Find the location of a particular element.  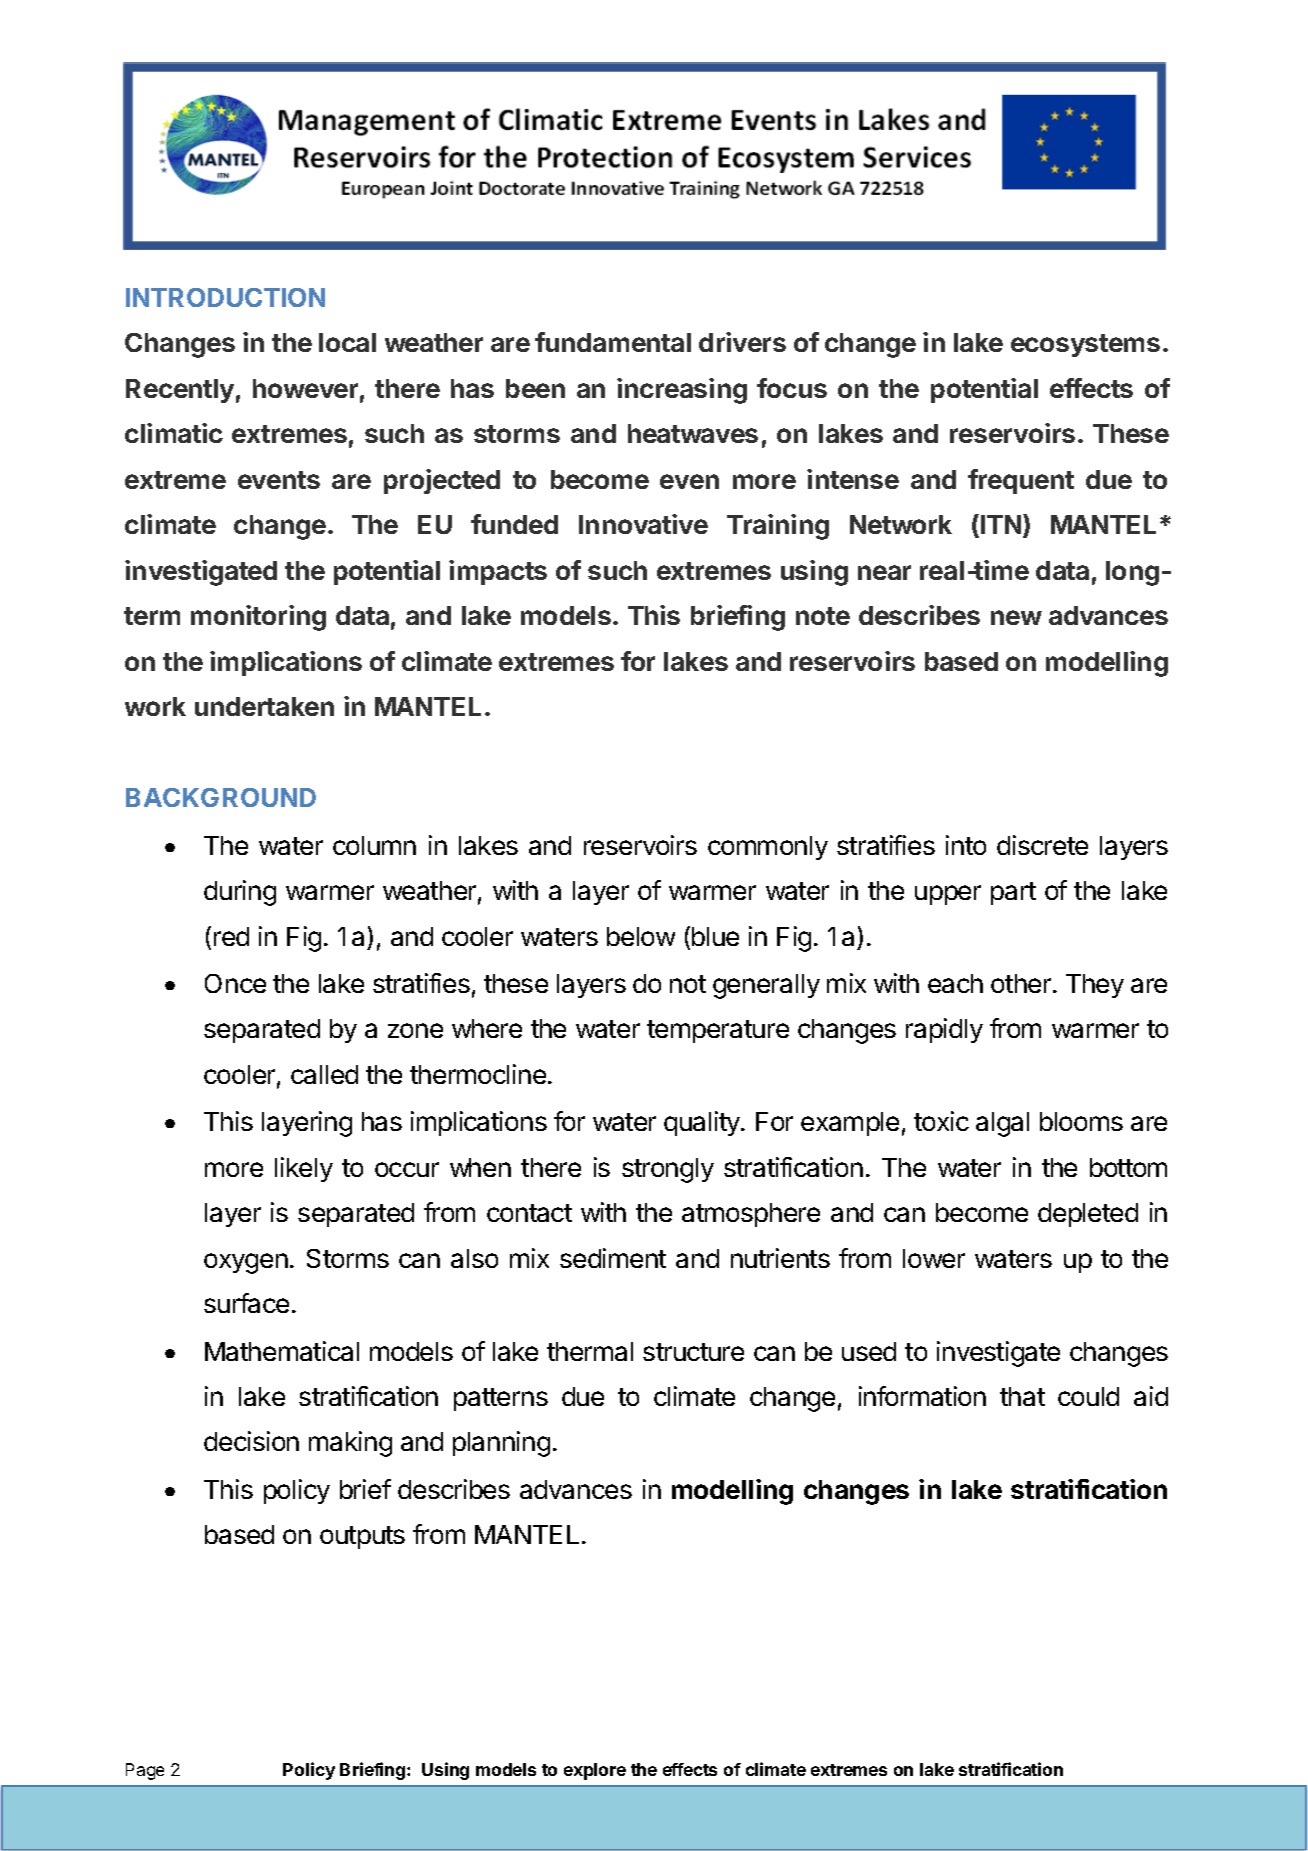

explore is located at coordinates (595, 1771).
